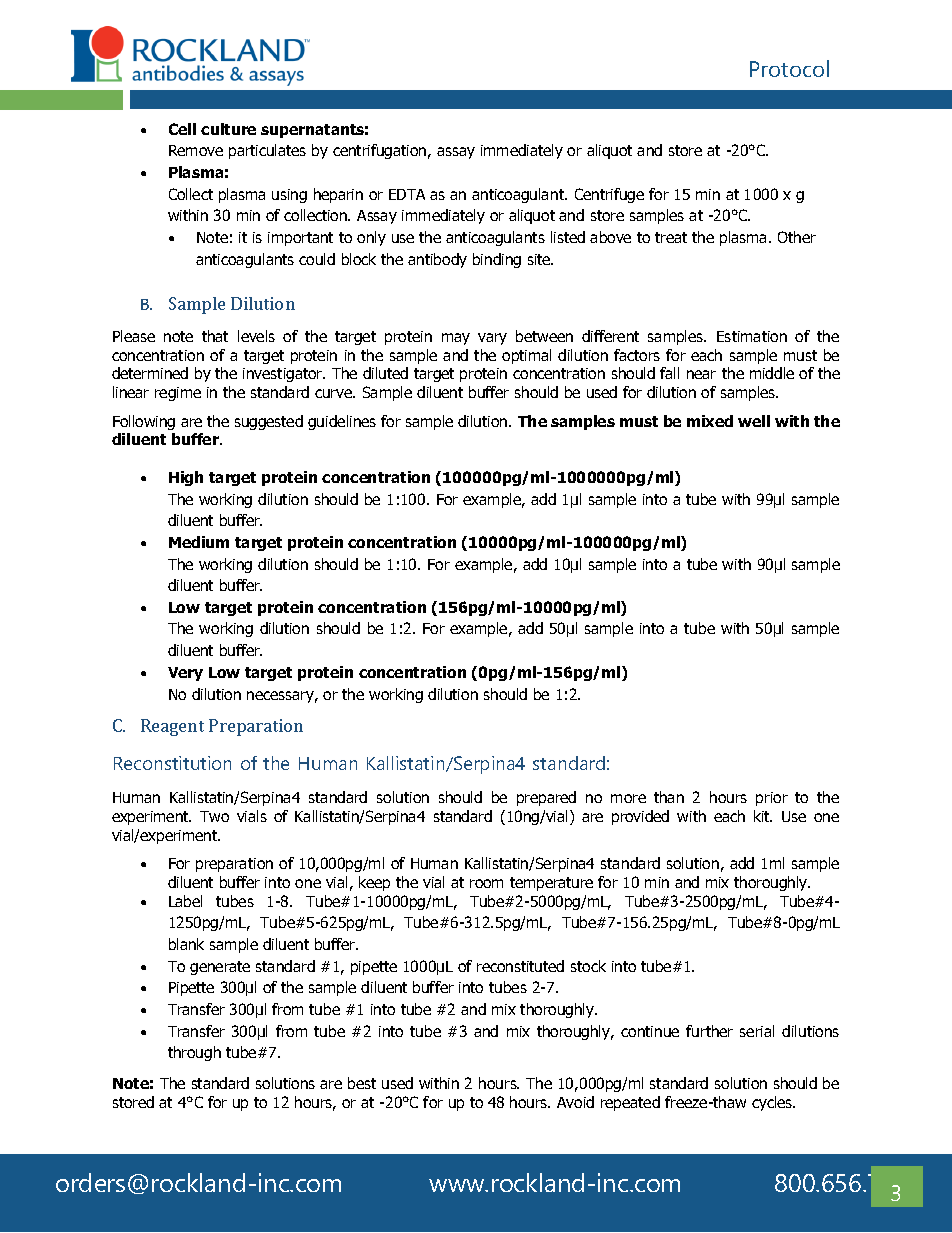  I want to click on mixed, so click(710, 421).
